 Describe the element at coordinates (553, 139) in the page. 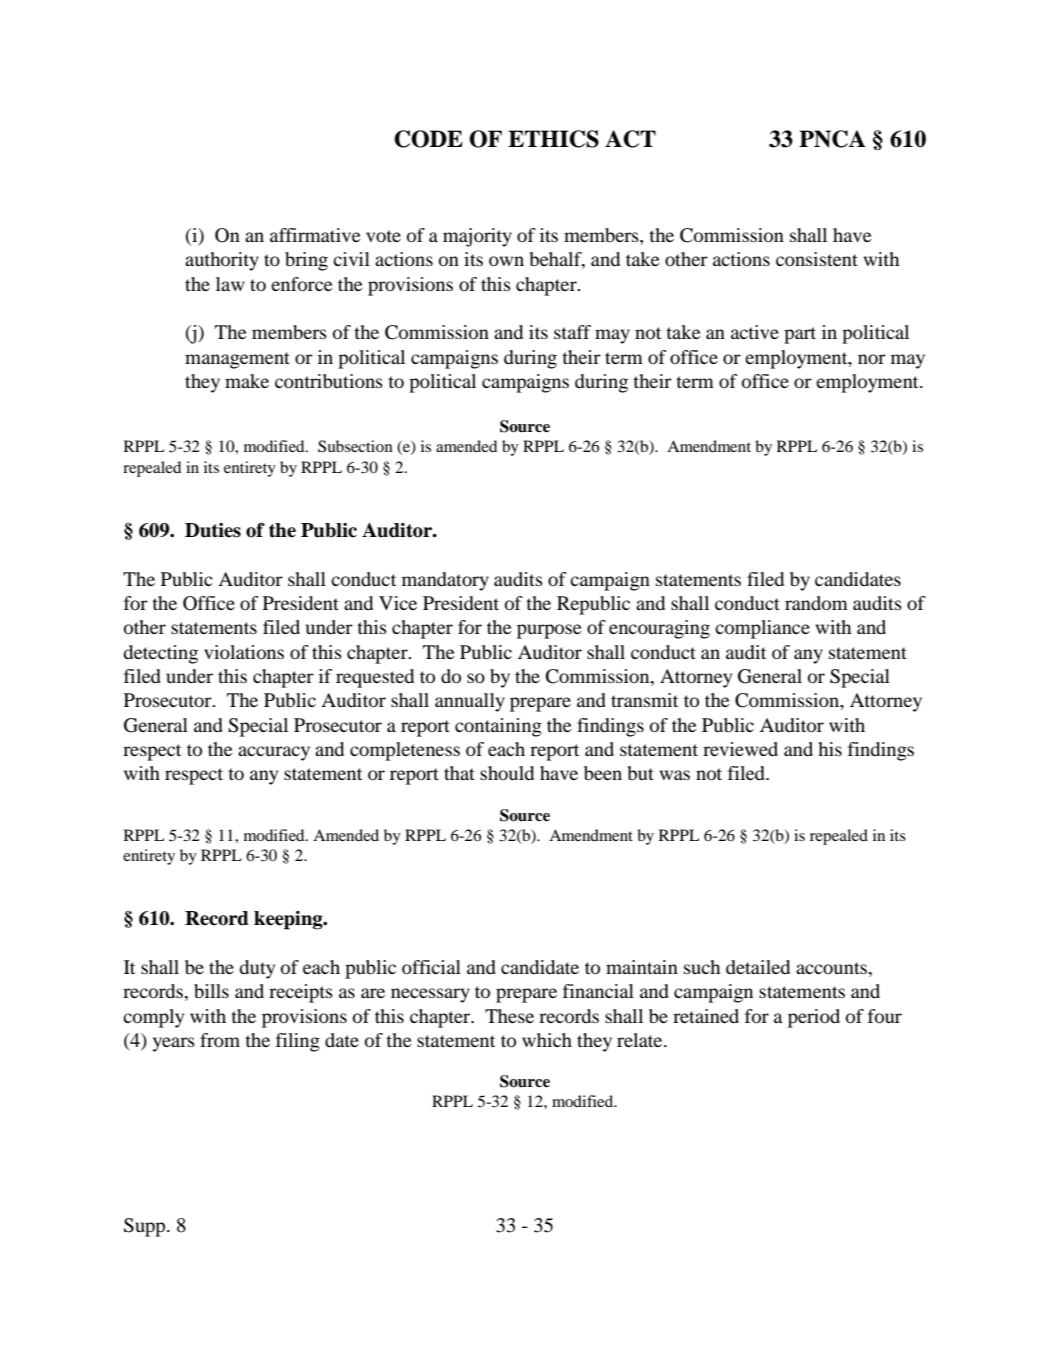

I see `ETHICS` at that location.
